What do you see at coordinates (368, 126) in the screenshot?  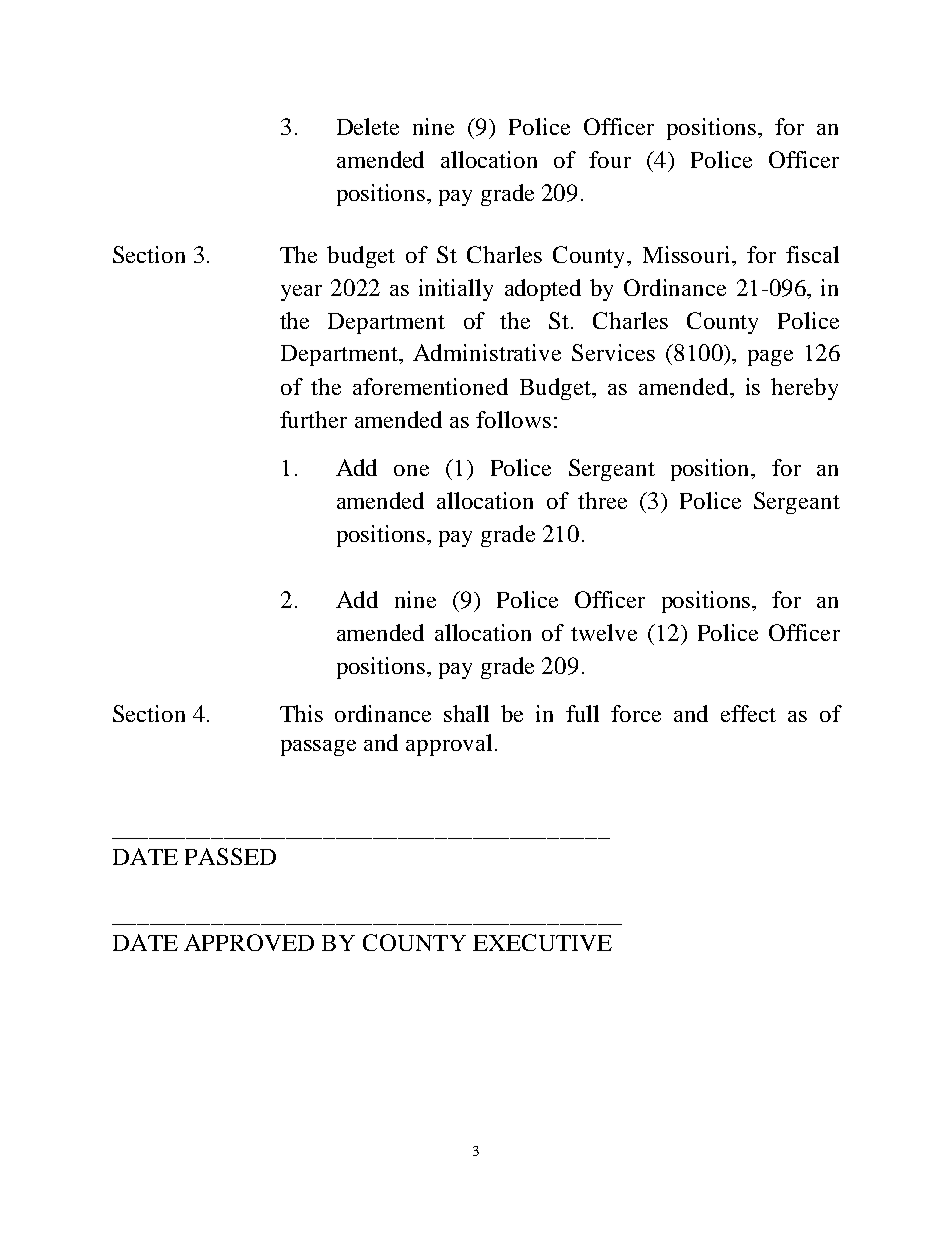 I see `Delete` at bounding box center [368, 126].
